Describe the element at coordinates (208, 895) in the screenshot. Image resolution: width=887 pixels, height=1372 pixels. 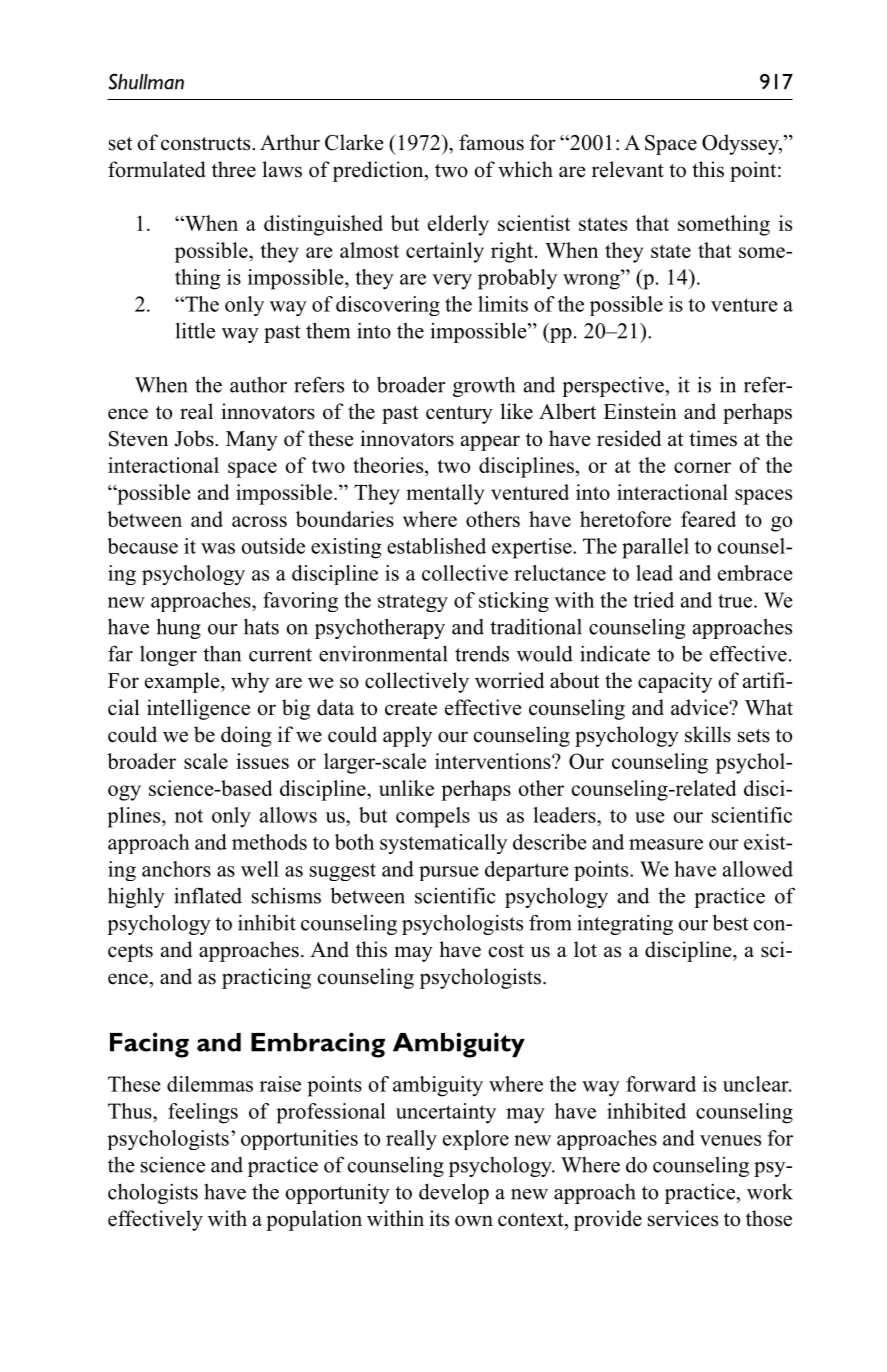
I see `inflated` at that location.
